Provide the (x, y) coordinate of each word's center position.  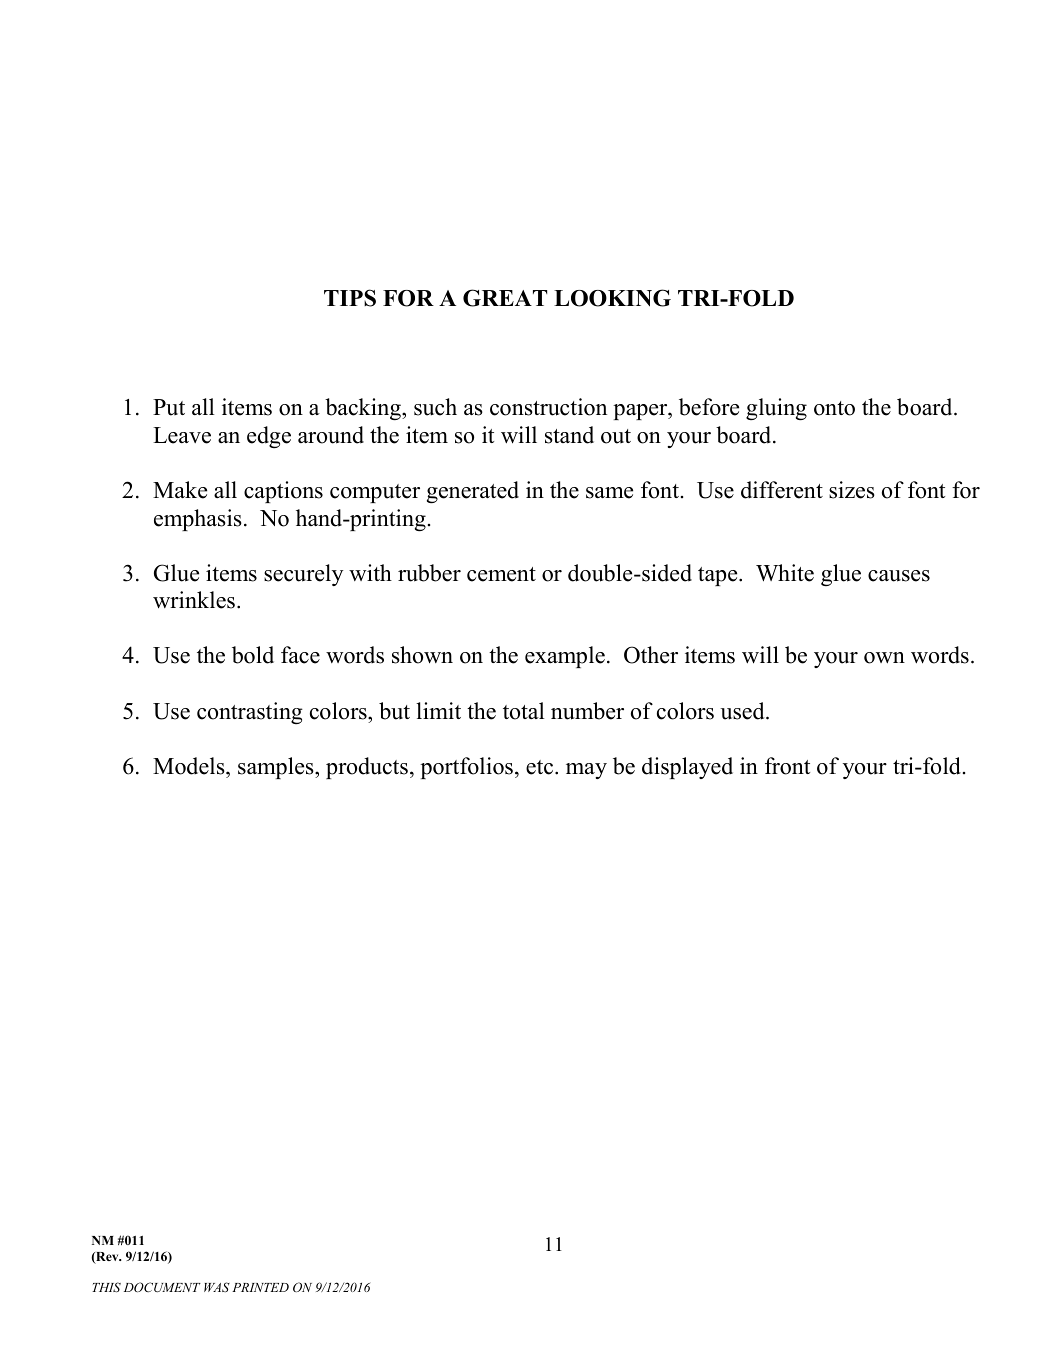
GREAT (505, 298)
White (785, 573)
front (787, 766)
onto (834, 408)
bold (253, 655)
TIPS (350, 298)
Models (190, 766)
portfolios (466, 768)
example (565, 657)
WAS (217, 1287)
